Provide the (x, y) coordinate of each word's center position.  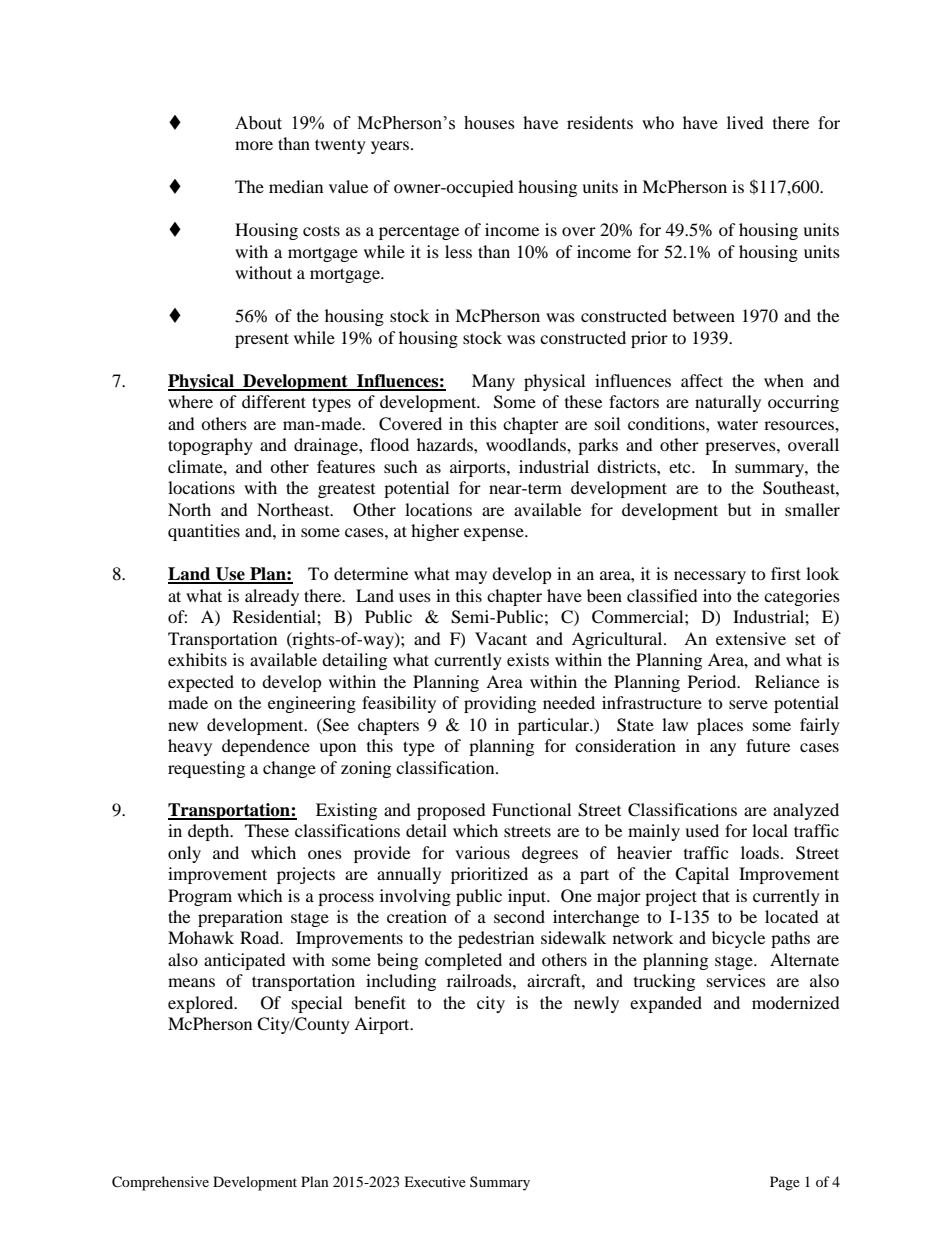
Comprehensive (160, 1183)
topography (210, 446)
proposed (451, 811)
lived (745, 122)
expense (495, 534)
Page (785, 1183)
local (770, 830)
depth (210, 832)
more (254, 145)
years (390, 147)
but (739, 509)
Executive (435, 1181)
